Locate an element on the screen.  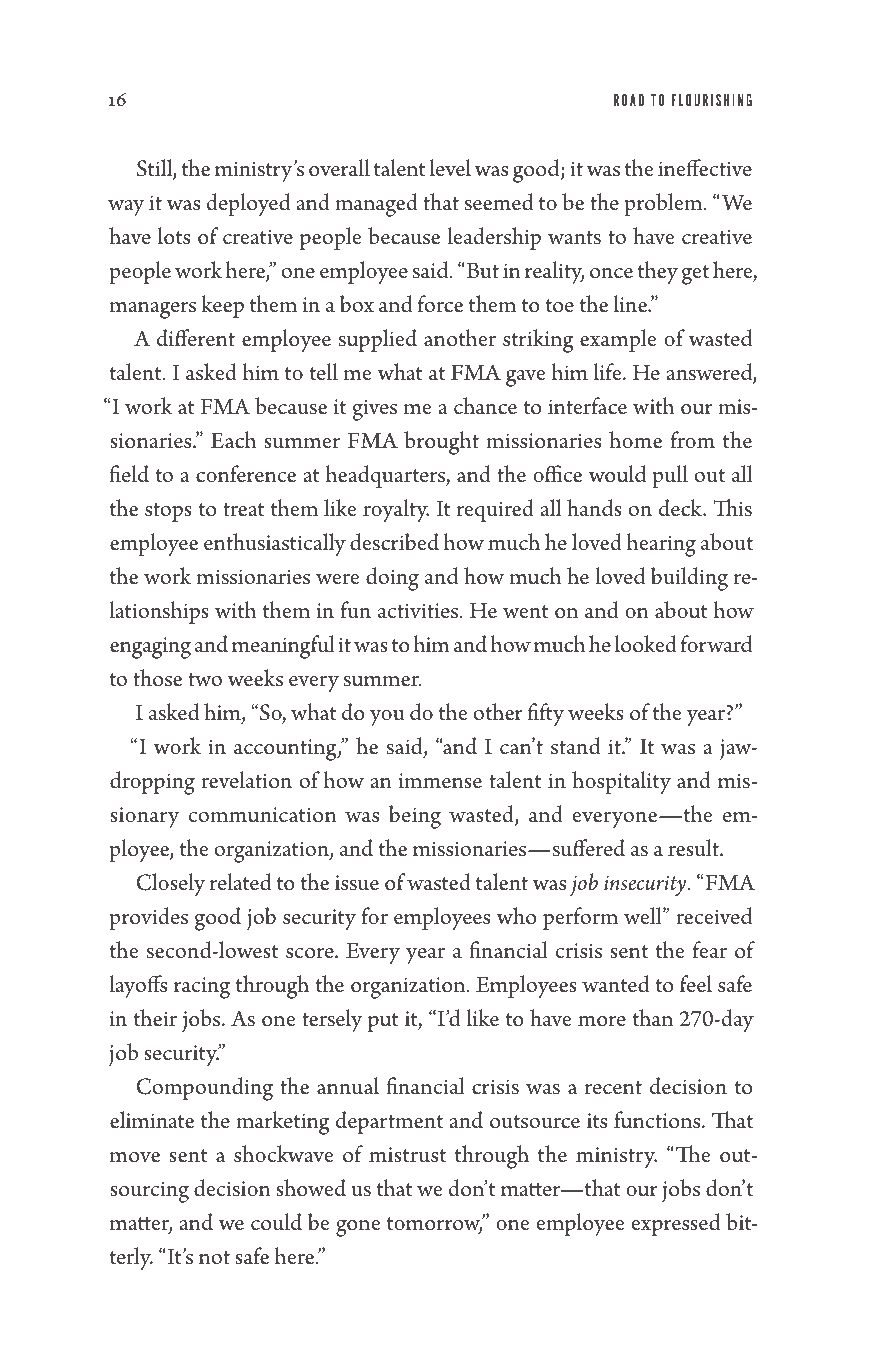
brought is located at coordinates (441, 443).
